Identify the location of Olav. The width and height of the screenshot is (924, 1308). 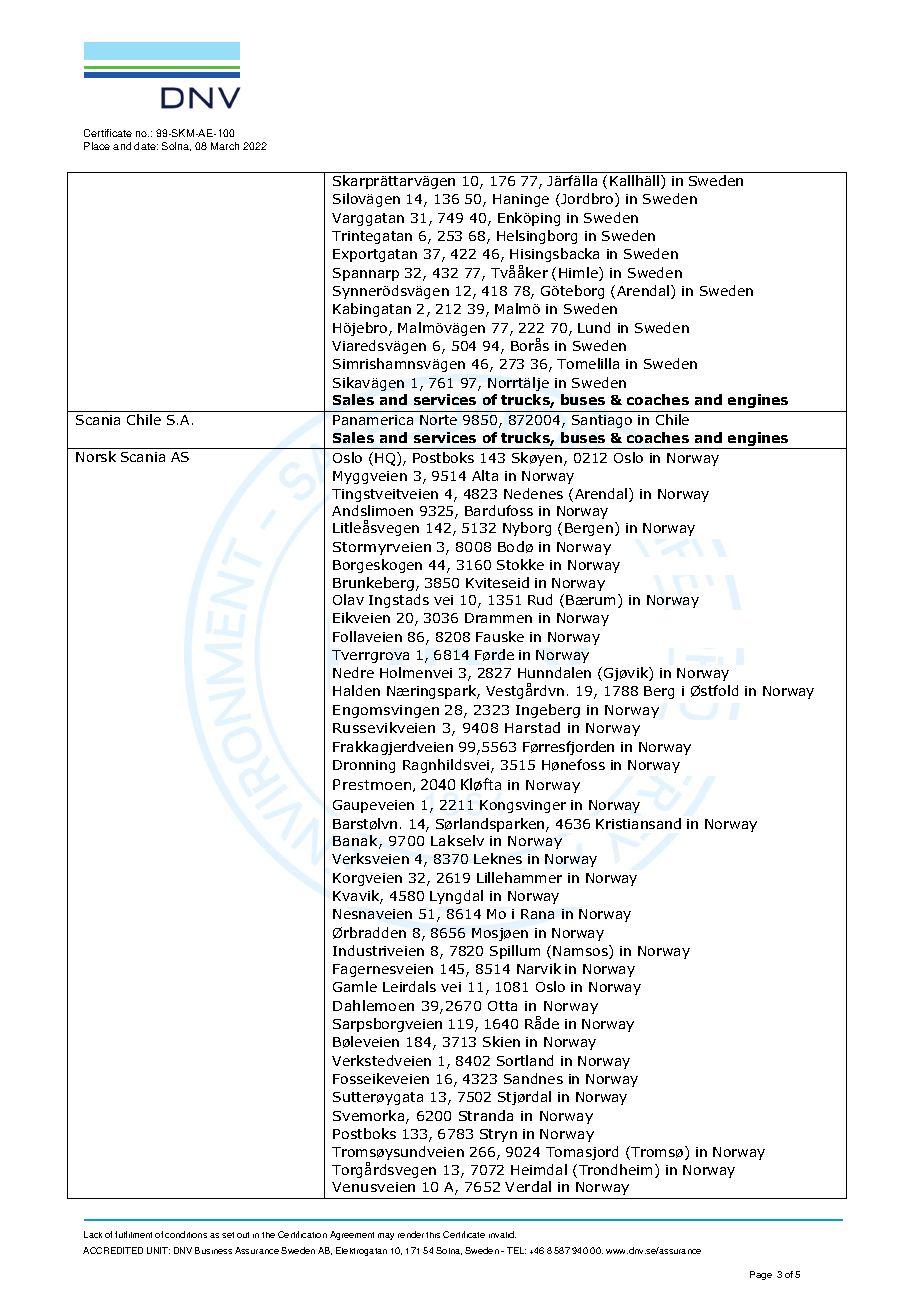
(348, 599).
